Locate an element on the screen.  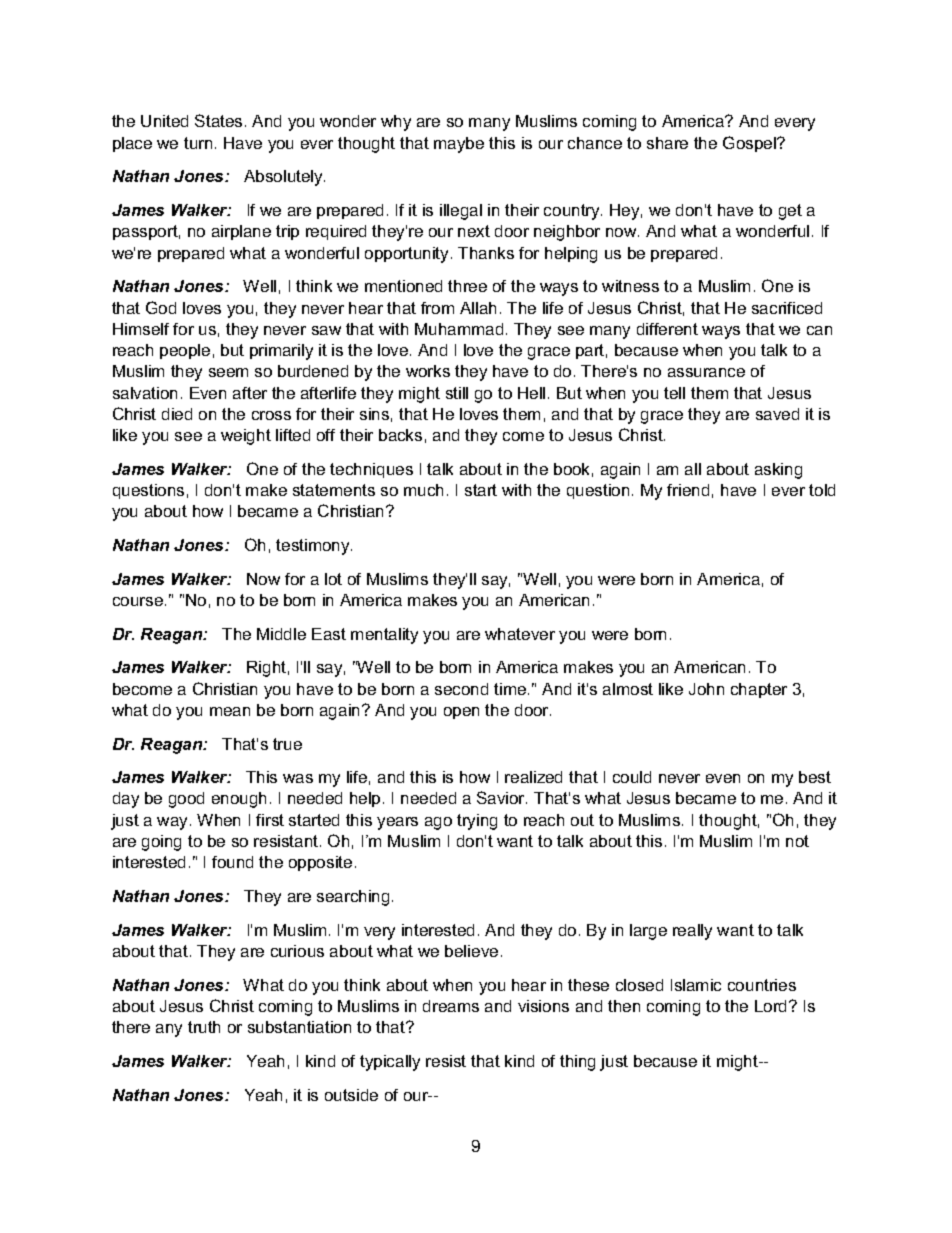
asking is located at coordinates (778, 471).
